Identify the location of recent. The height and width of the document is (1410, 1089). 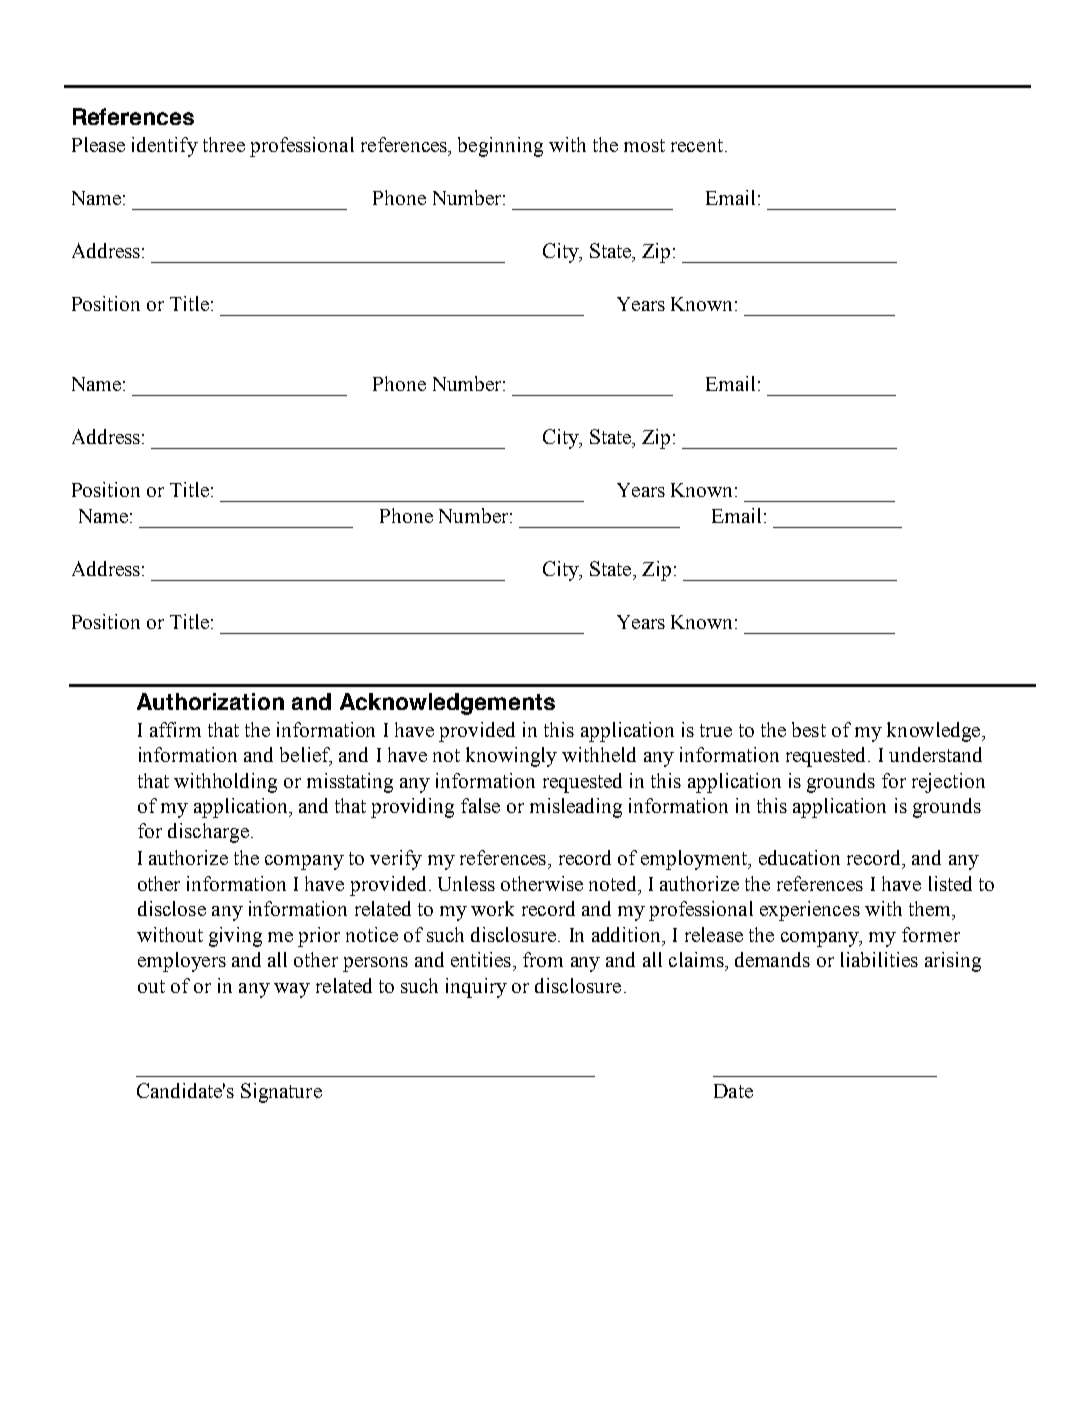
(697, 145).
